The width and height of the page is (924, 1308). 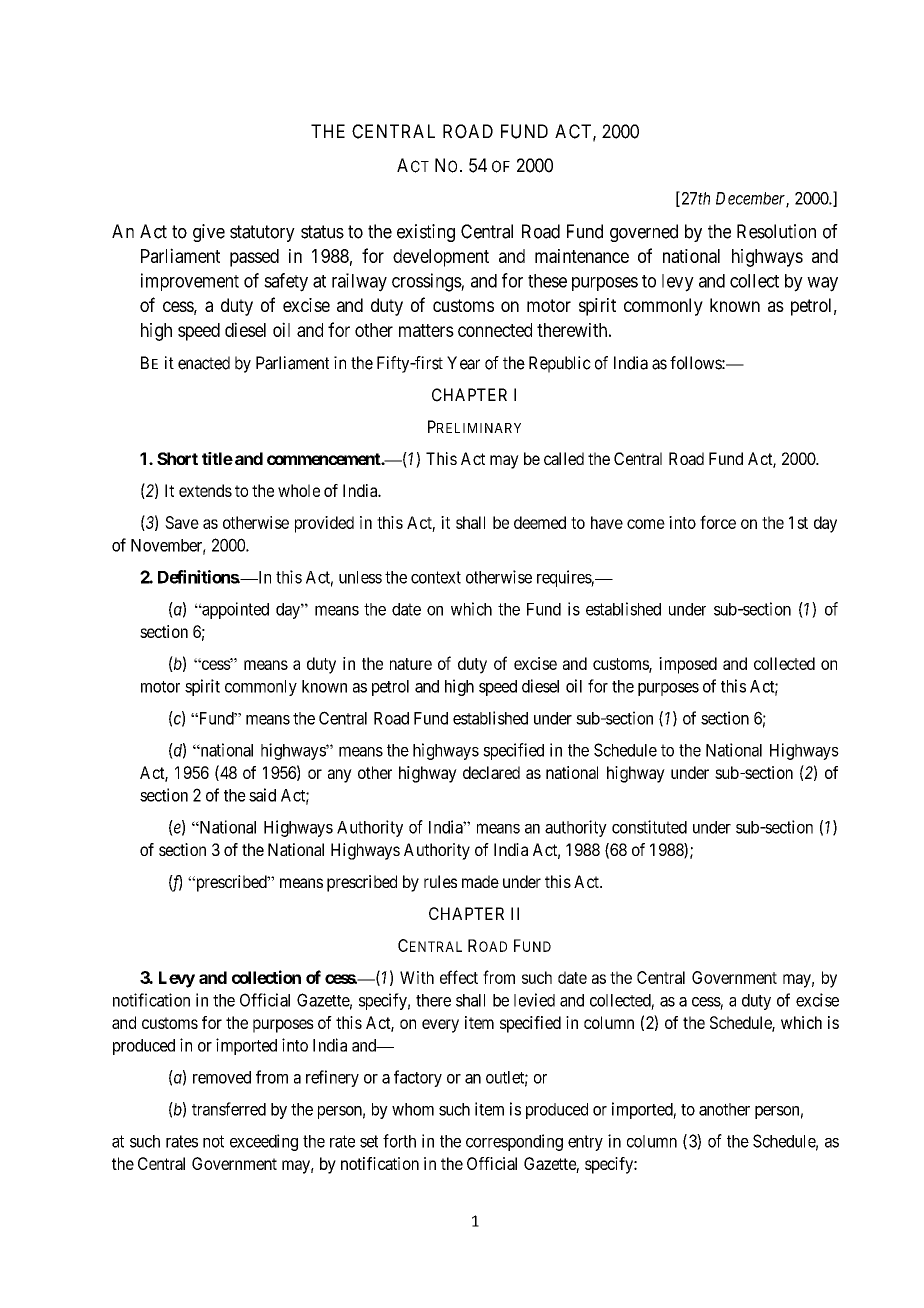 What do you see at coordinates (229, 1109) in the page?
I see `transferred` at bounding box center [229, 1109].
